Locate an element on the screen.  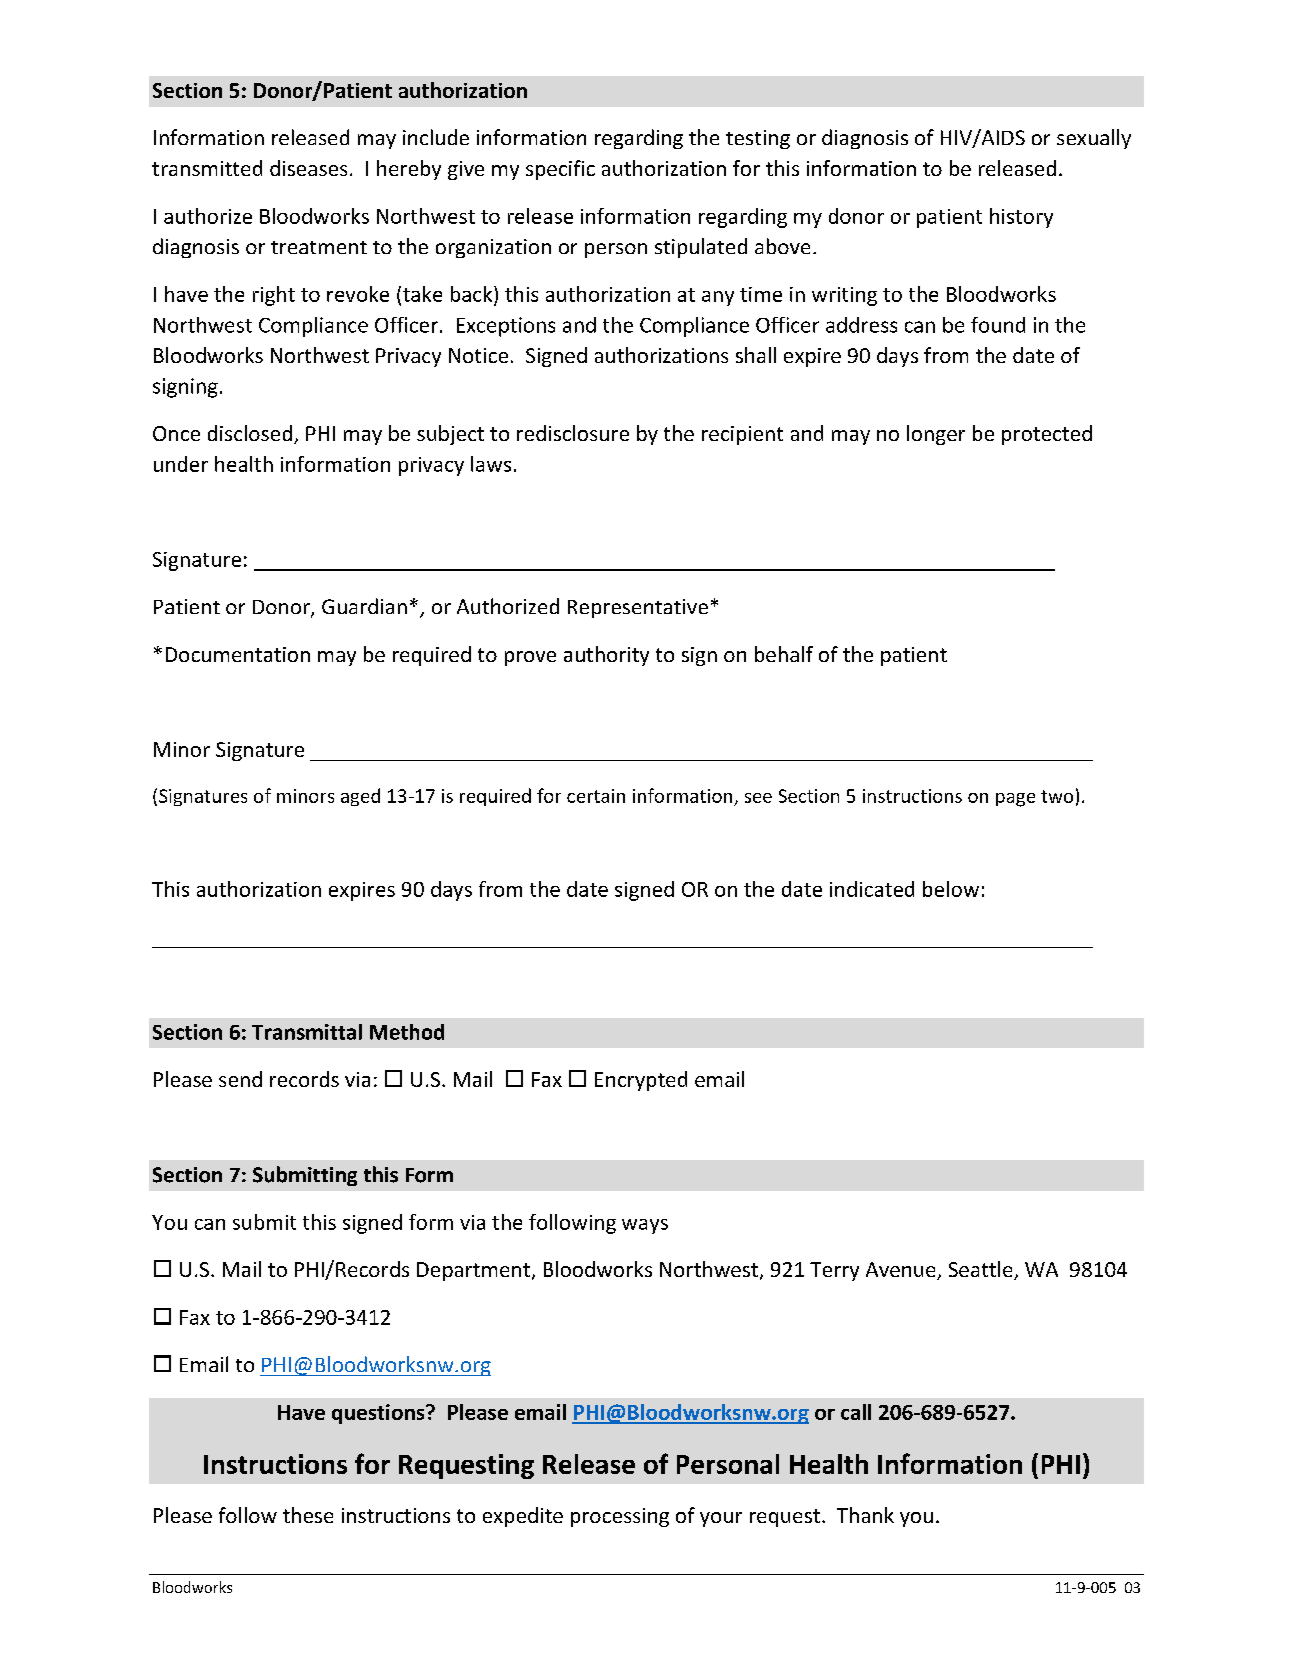
certain is located at coordinates (596, 796).
